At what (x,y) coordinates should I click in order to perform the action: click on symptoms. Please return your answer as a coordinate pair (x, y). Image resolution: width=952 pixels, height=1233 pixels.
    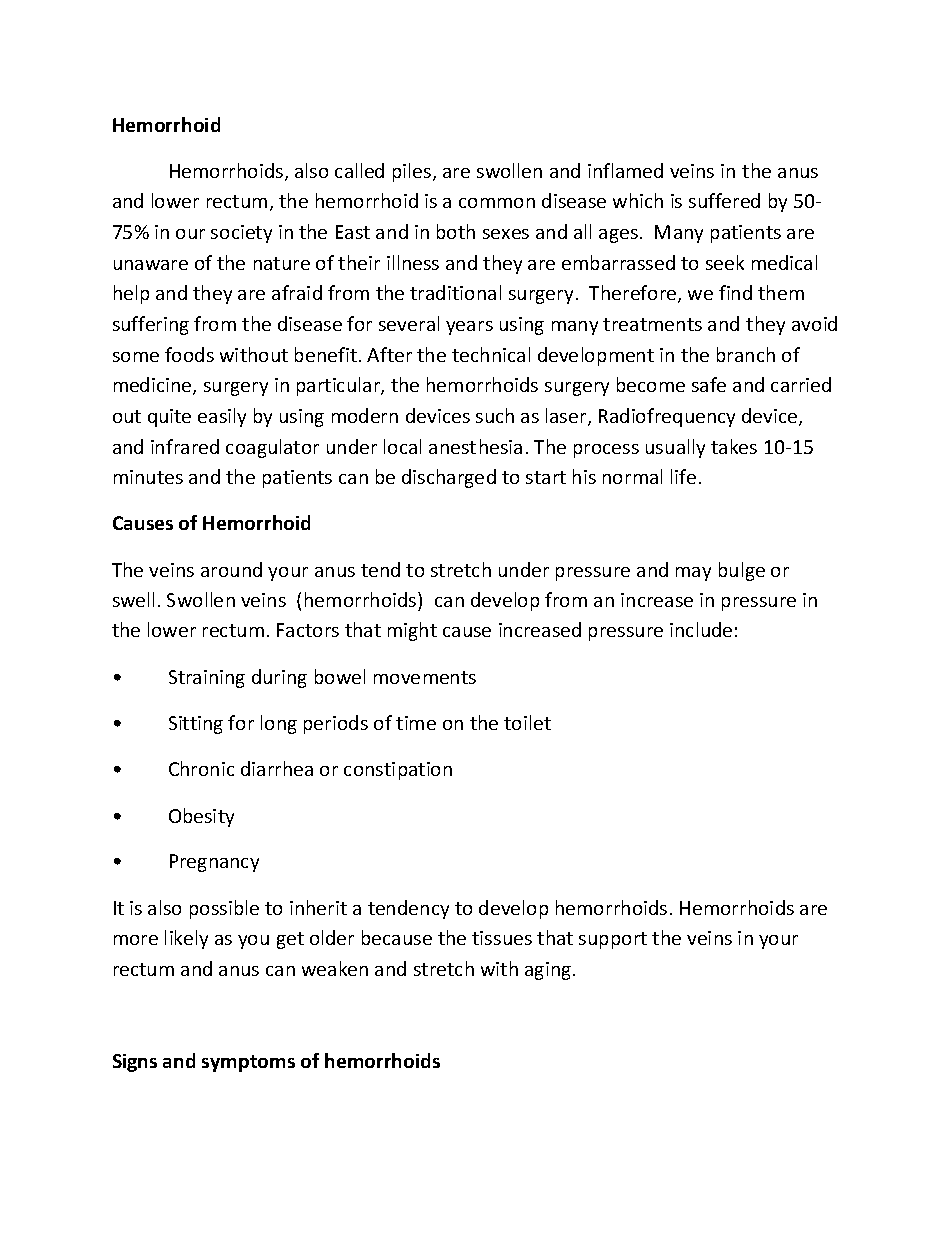
    Looking at the image, I should click on (248, 1063).
